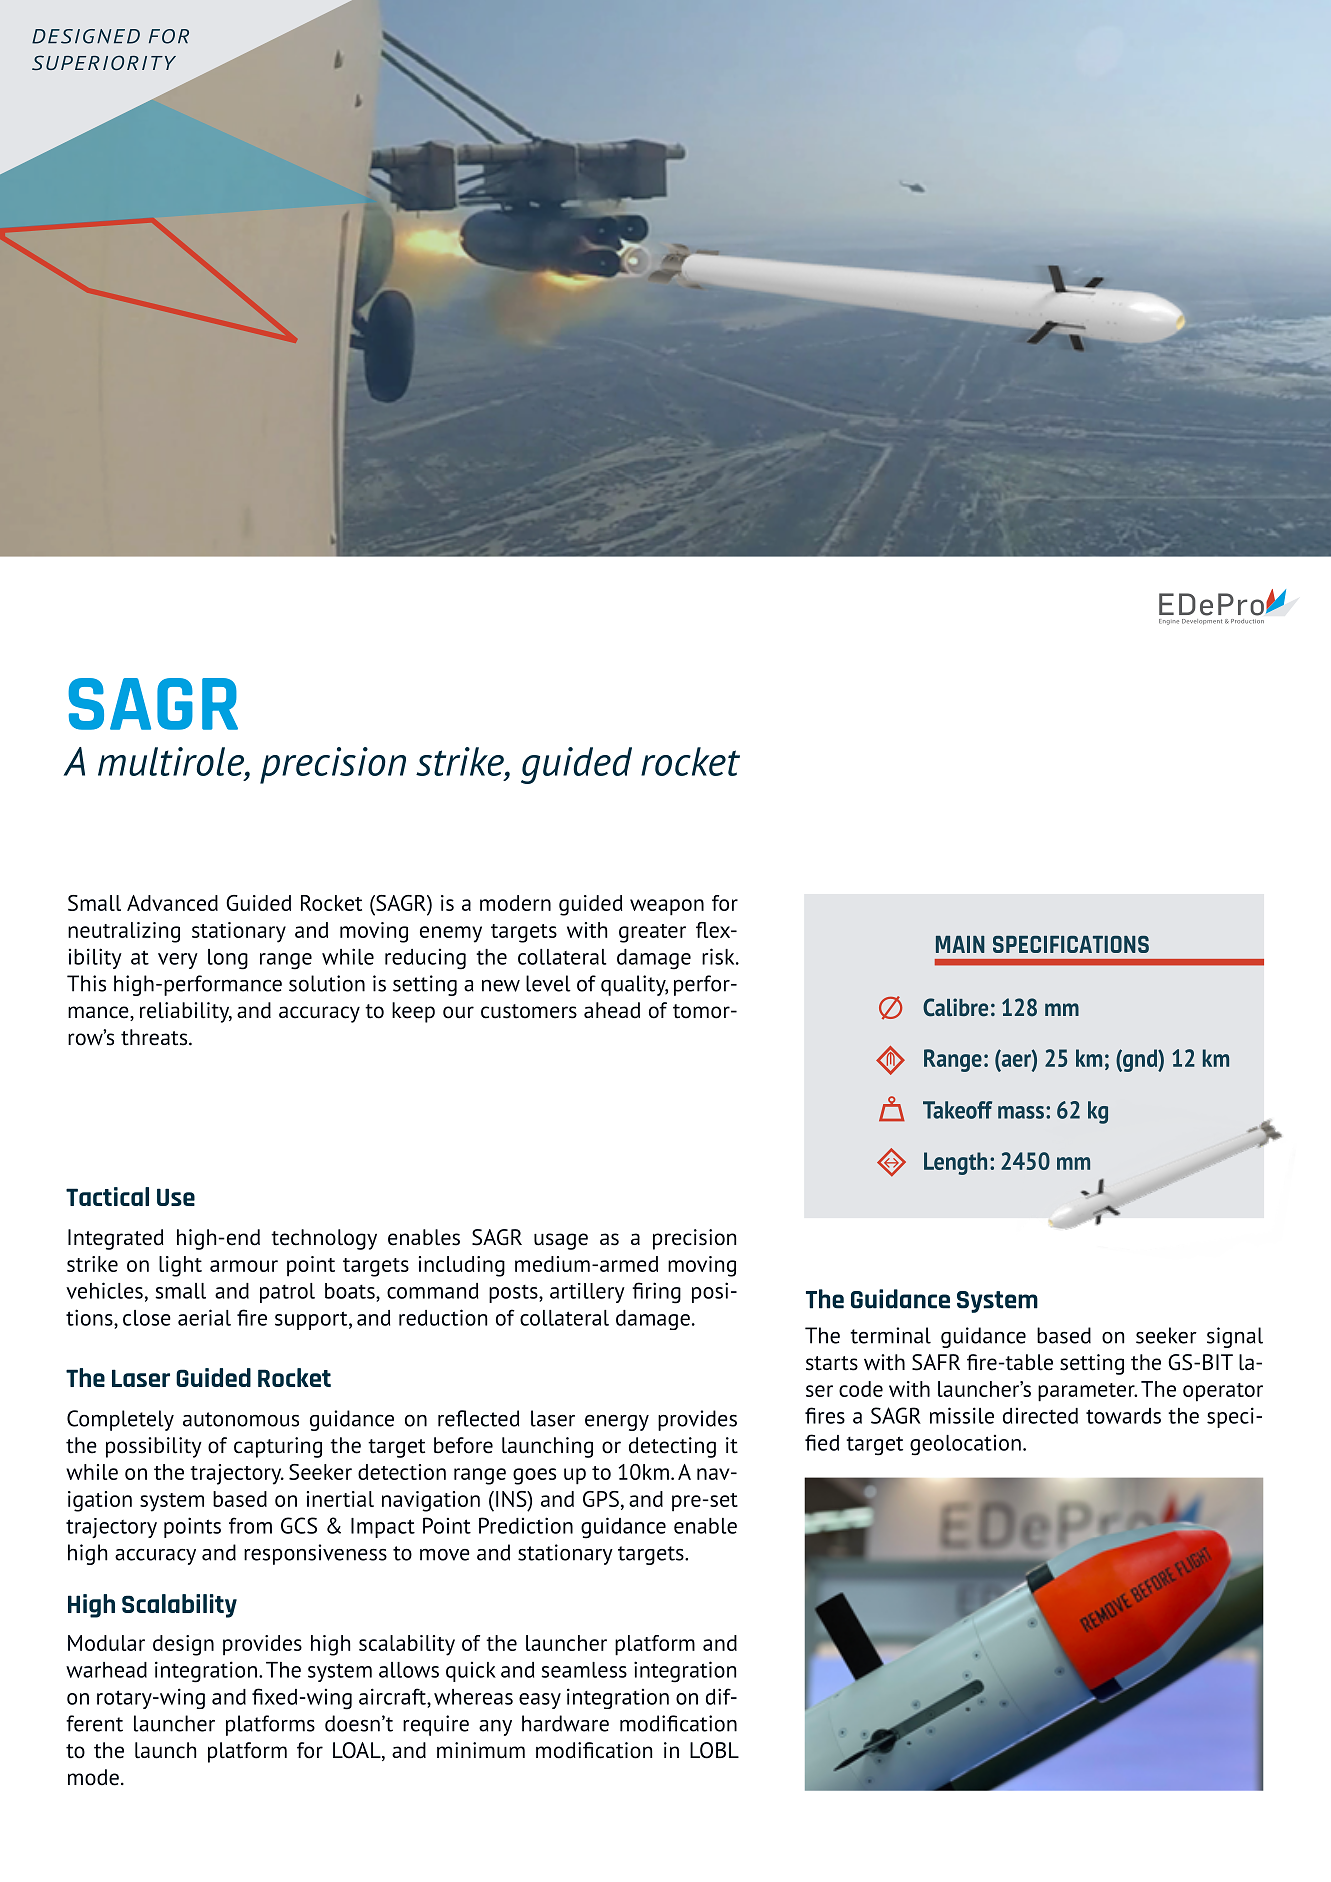 Image resolution: width=1331 pixels, height=1882 pixels. Describe the element at coordinates (652, 933) in the screenshot. I see `greater` at that location.
